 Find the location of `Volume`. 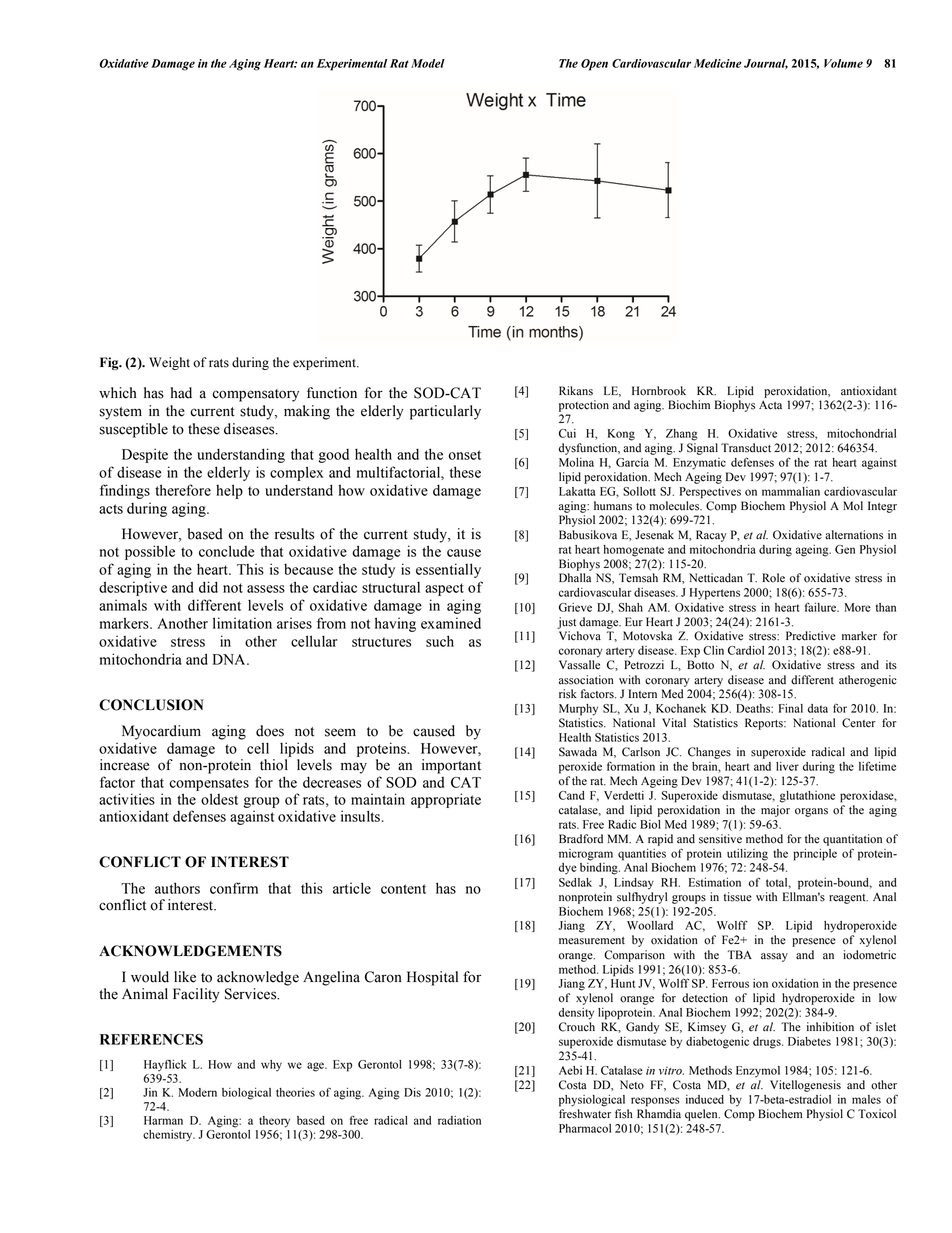

Volume is located at coordinates (843, 63).
